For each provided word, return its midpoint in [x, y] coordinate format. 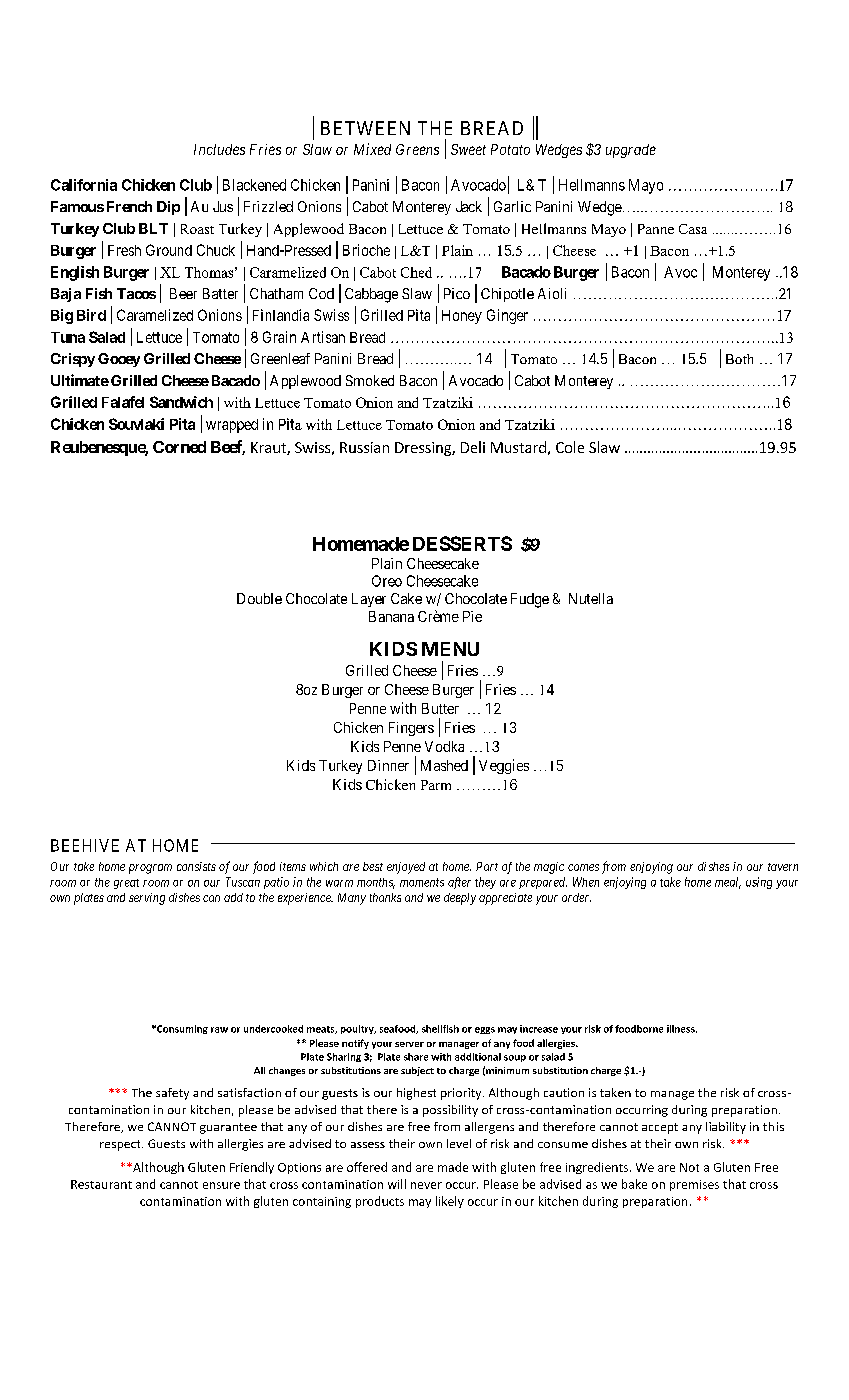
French [129, 206]
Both [739, 359]
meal [728, 883]
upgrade [631, 151]
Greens [417, 149]
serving [147, 899]
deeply [460, 899]
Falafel [123, 402]
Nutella [591, 598]
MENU [450, 649]
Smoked [370, 380]
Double [259, 598]
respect [121, 1145]
